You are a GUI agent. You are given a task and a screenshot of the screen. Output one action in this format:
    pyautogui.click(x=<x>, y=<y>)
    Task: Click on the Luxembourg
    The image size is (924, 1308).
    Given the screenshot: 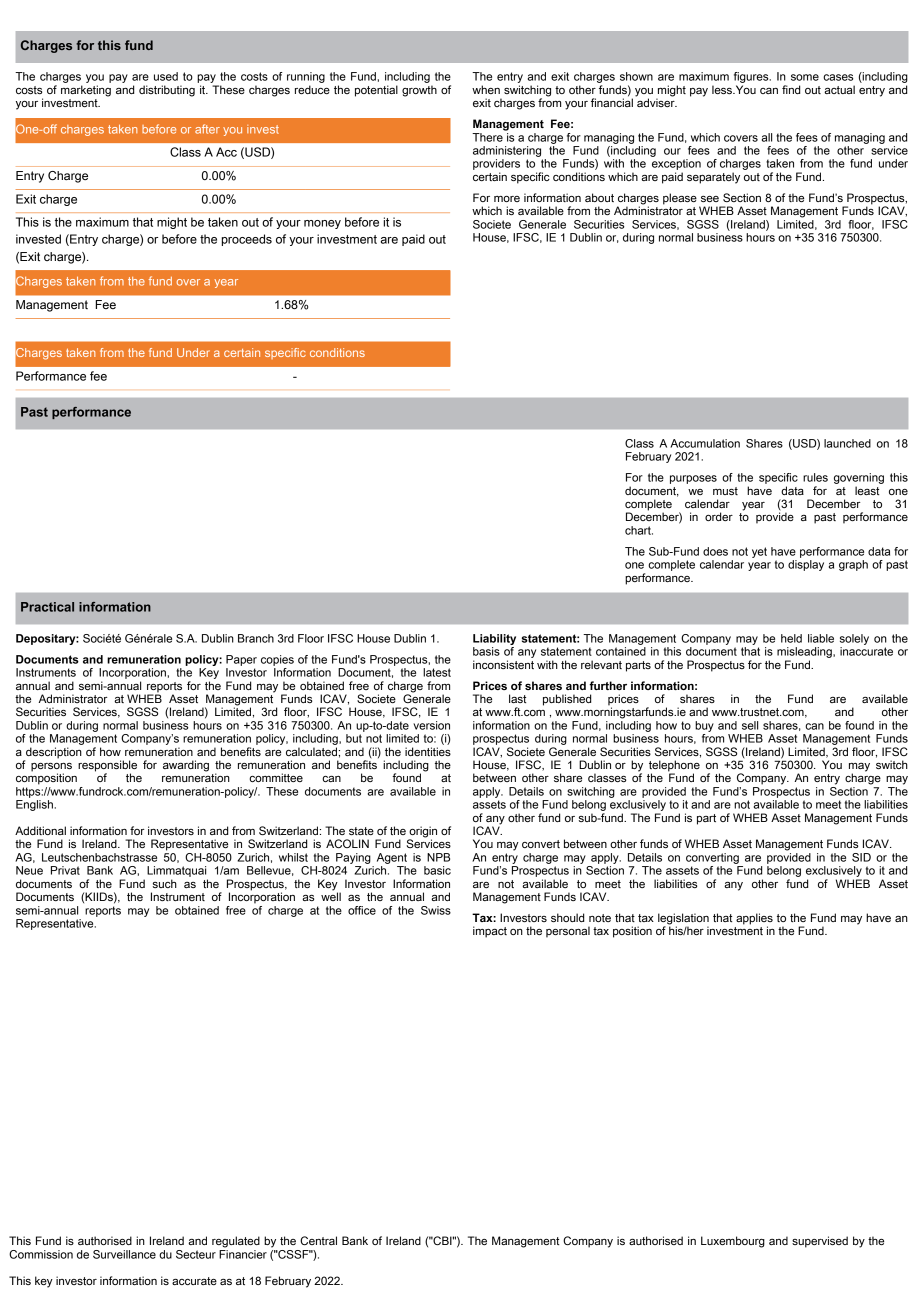 What is the action you would take?
    pyautogui.click(x=733, y=1242)
